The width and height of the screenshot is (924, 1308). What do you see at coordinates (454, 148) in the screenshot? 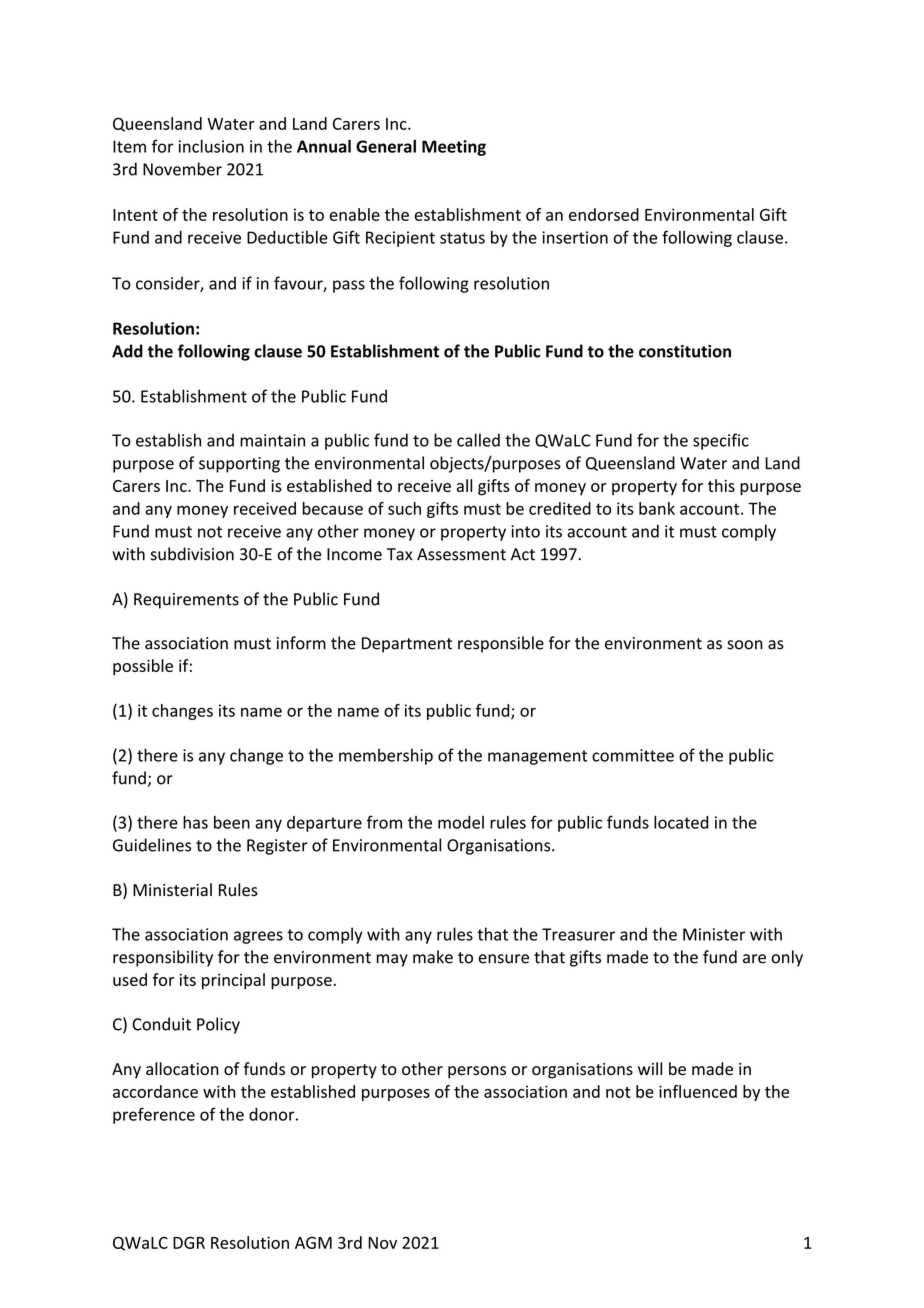
I see `Meeting` at bounding box center [454, 148].
